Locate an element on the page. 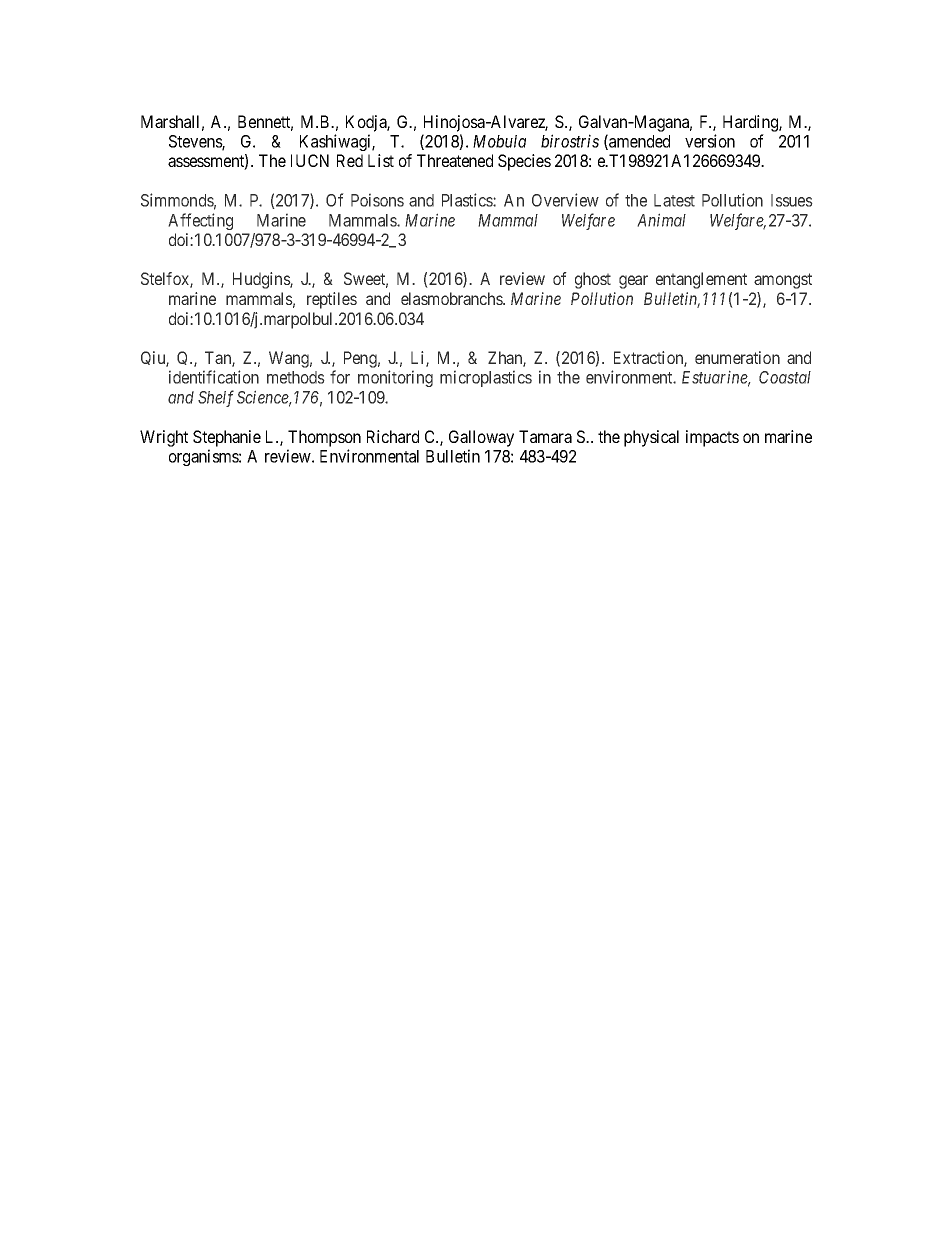 The height and width of the document is (1233, 952). version is located at coordinates (710, 141).
